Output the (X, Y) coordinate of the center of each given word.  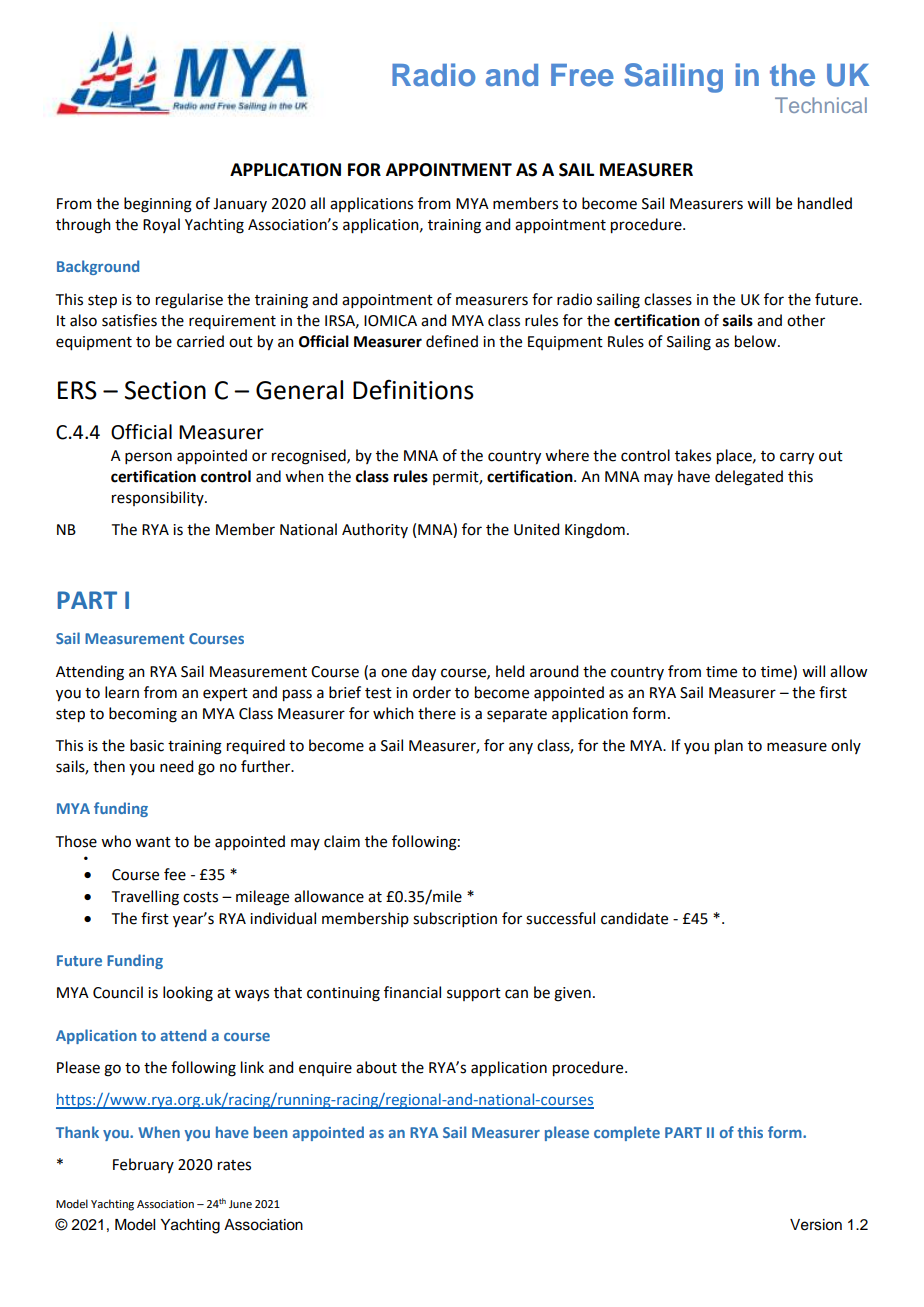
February (143, 1165)
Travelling (145, 898)
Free (582, 75)
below (757, 341)
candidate (634, 918)
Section (165, 390)
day (424, 673)
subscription (455, 919)
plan (729, 747)
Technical (821, 105)
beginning (158, 205)
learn (122, 692)
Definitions (413, 389)
